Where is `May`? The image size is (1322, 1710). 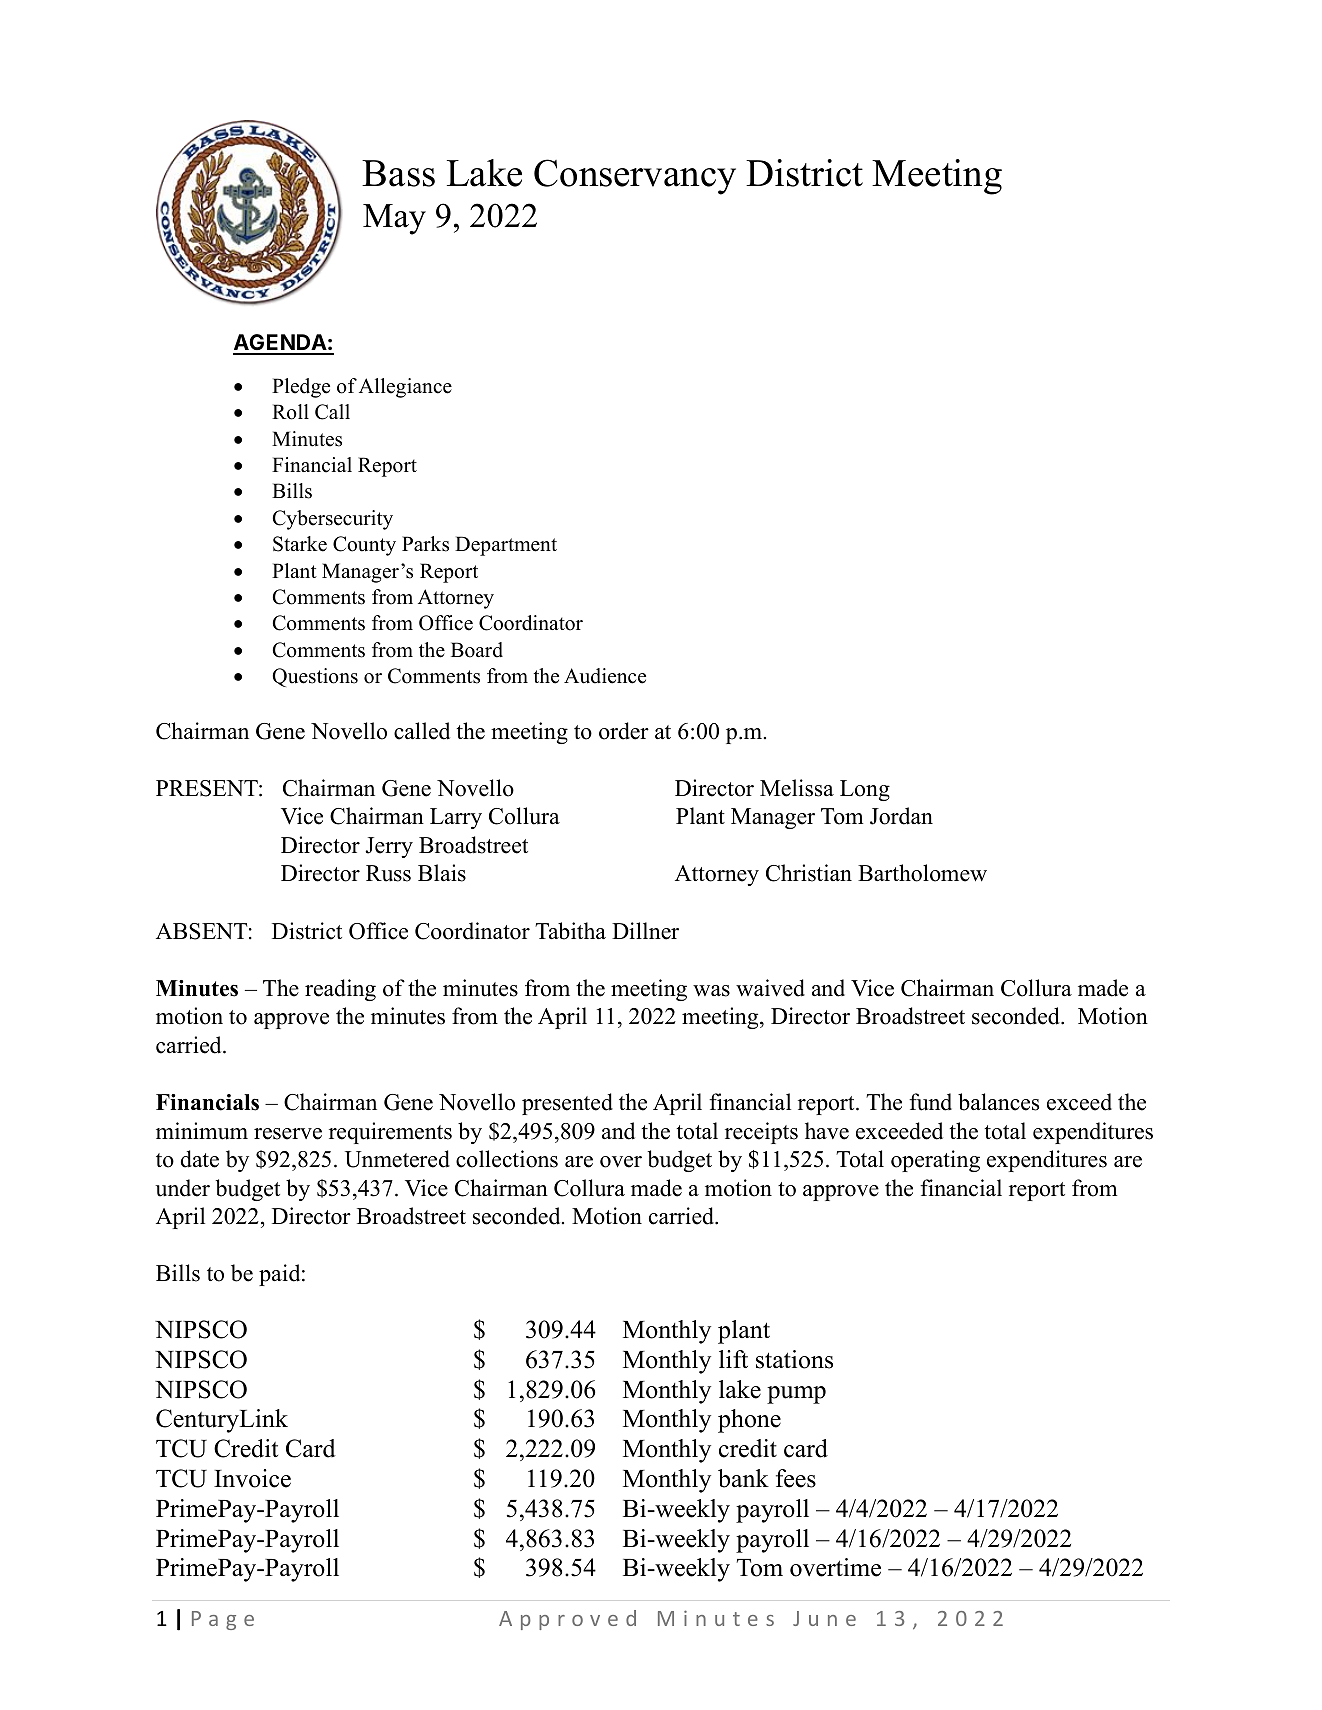 May is located at coordinates (394, 219).
